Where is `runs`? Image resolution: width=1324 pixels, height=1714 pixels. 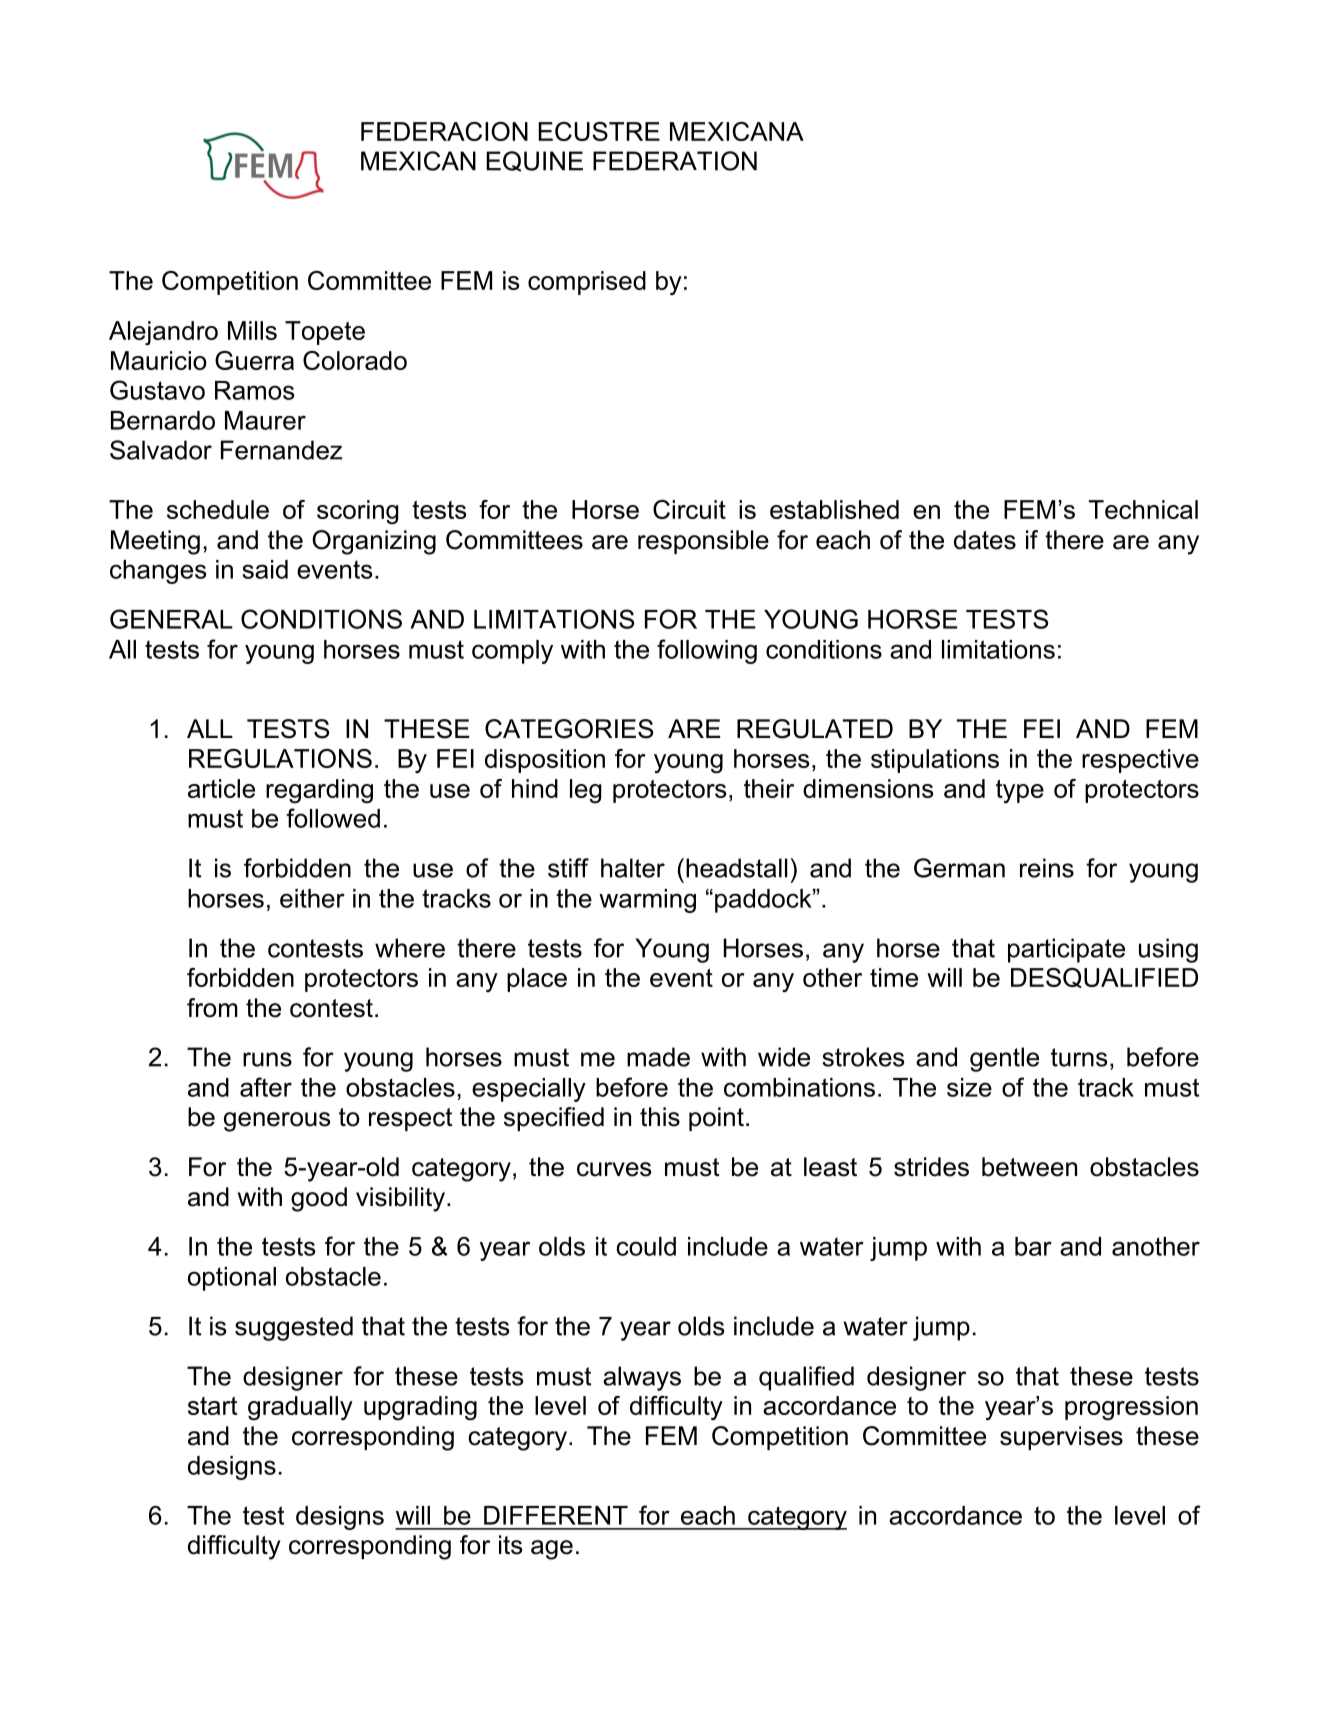
runs is located at coordinates (267, 1059).
